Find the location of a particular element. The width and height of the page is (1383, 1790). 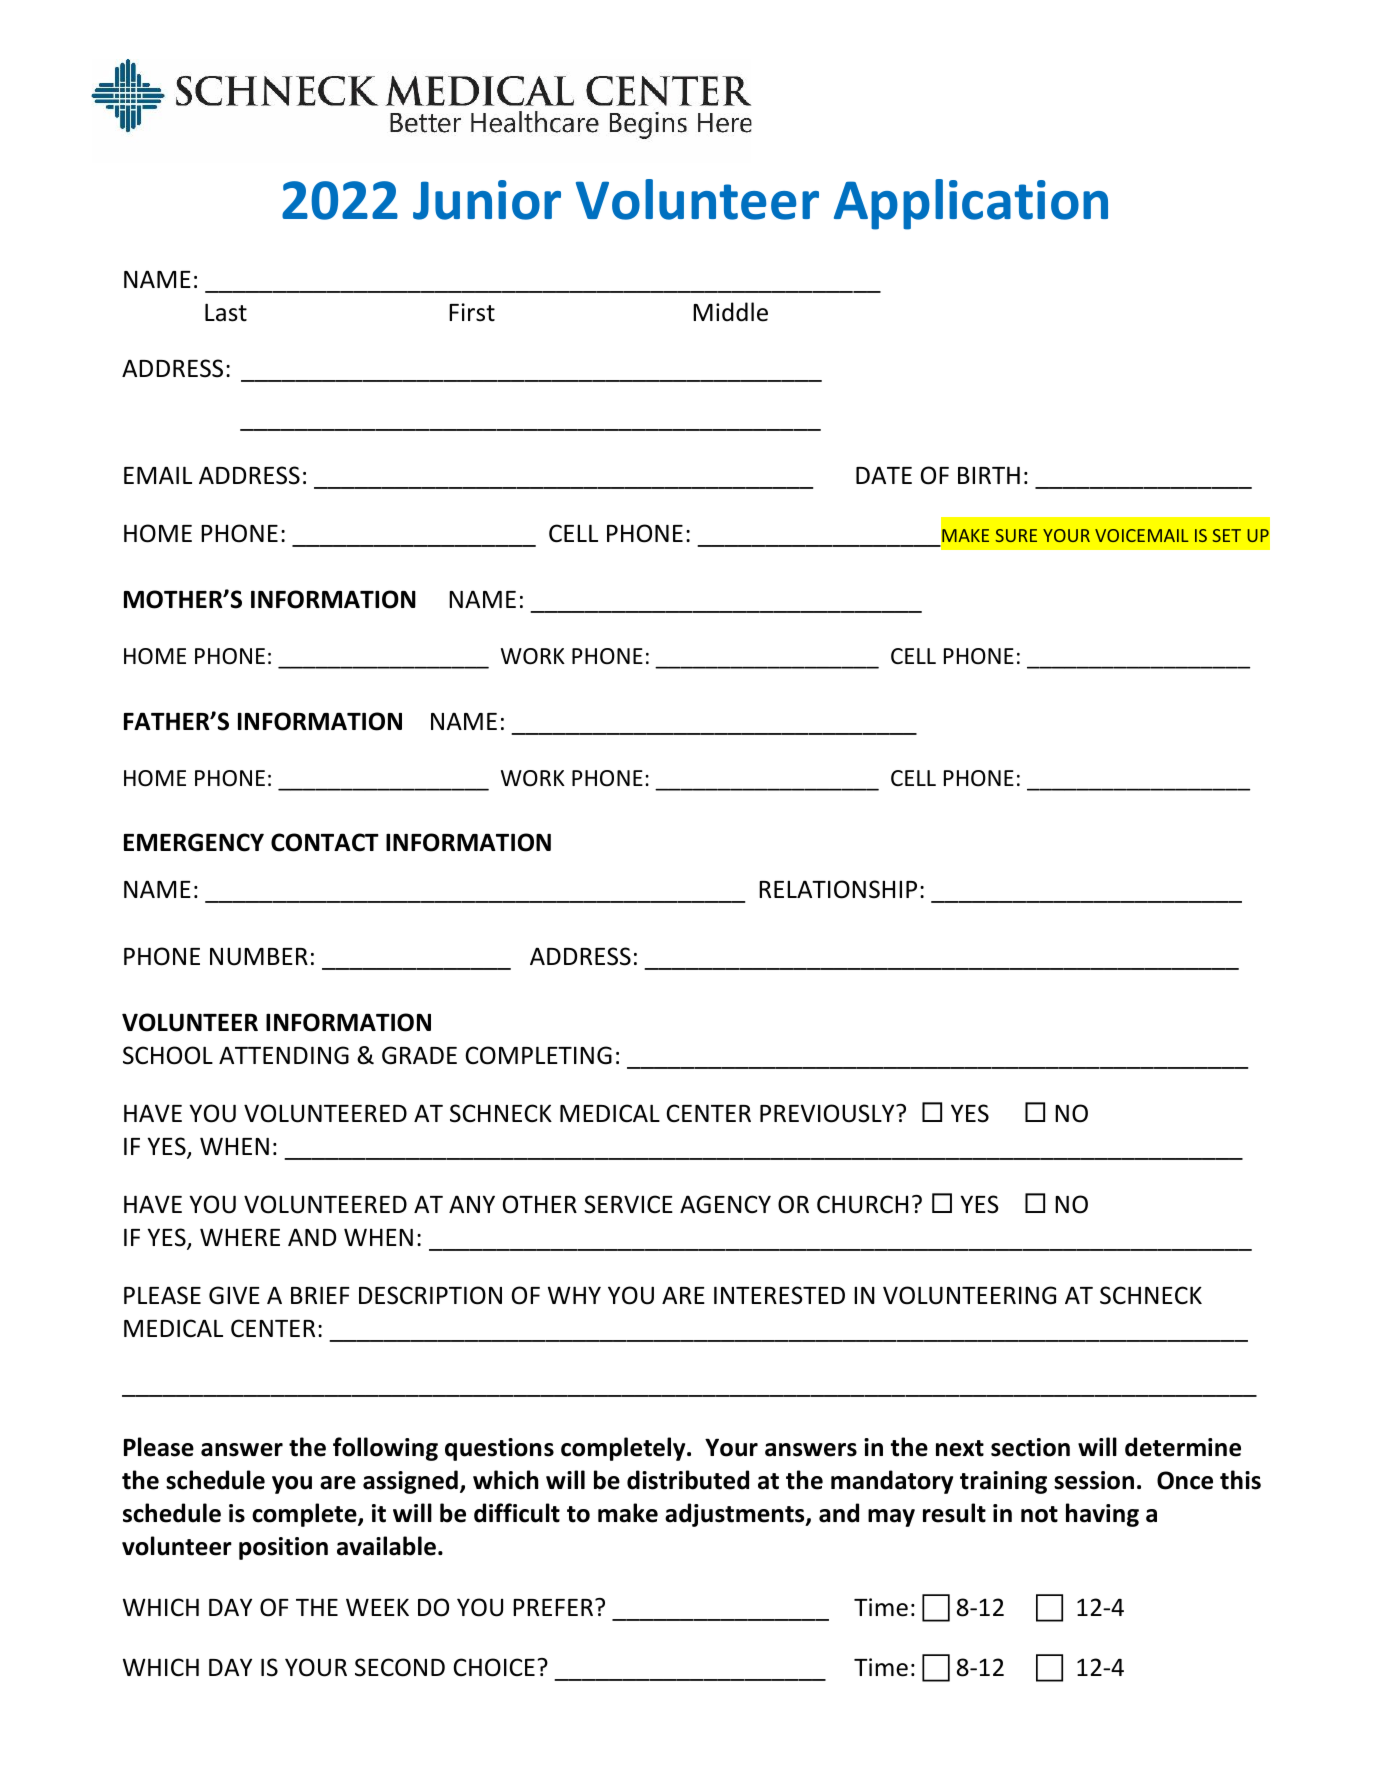

Middle is located at coordinates (730, 312).
